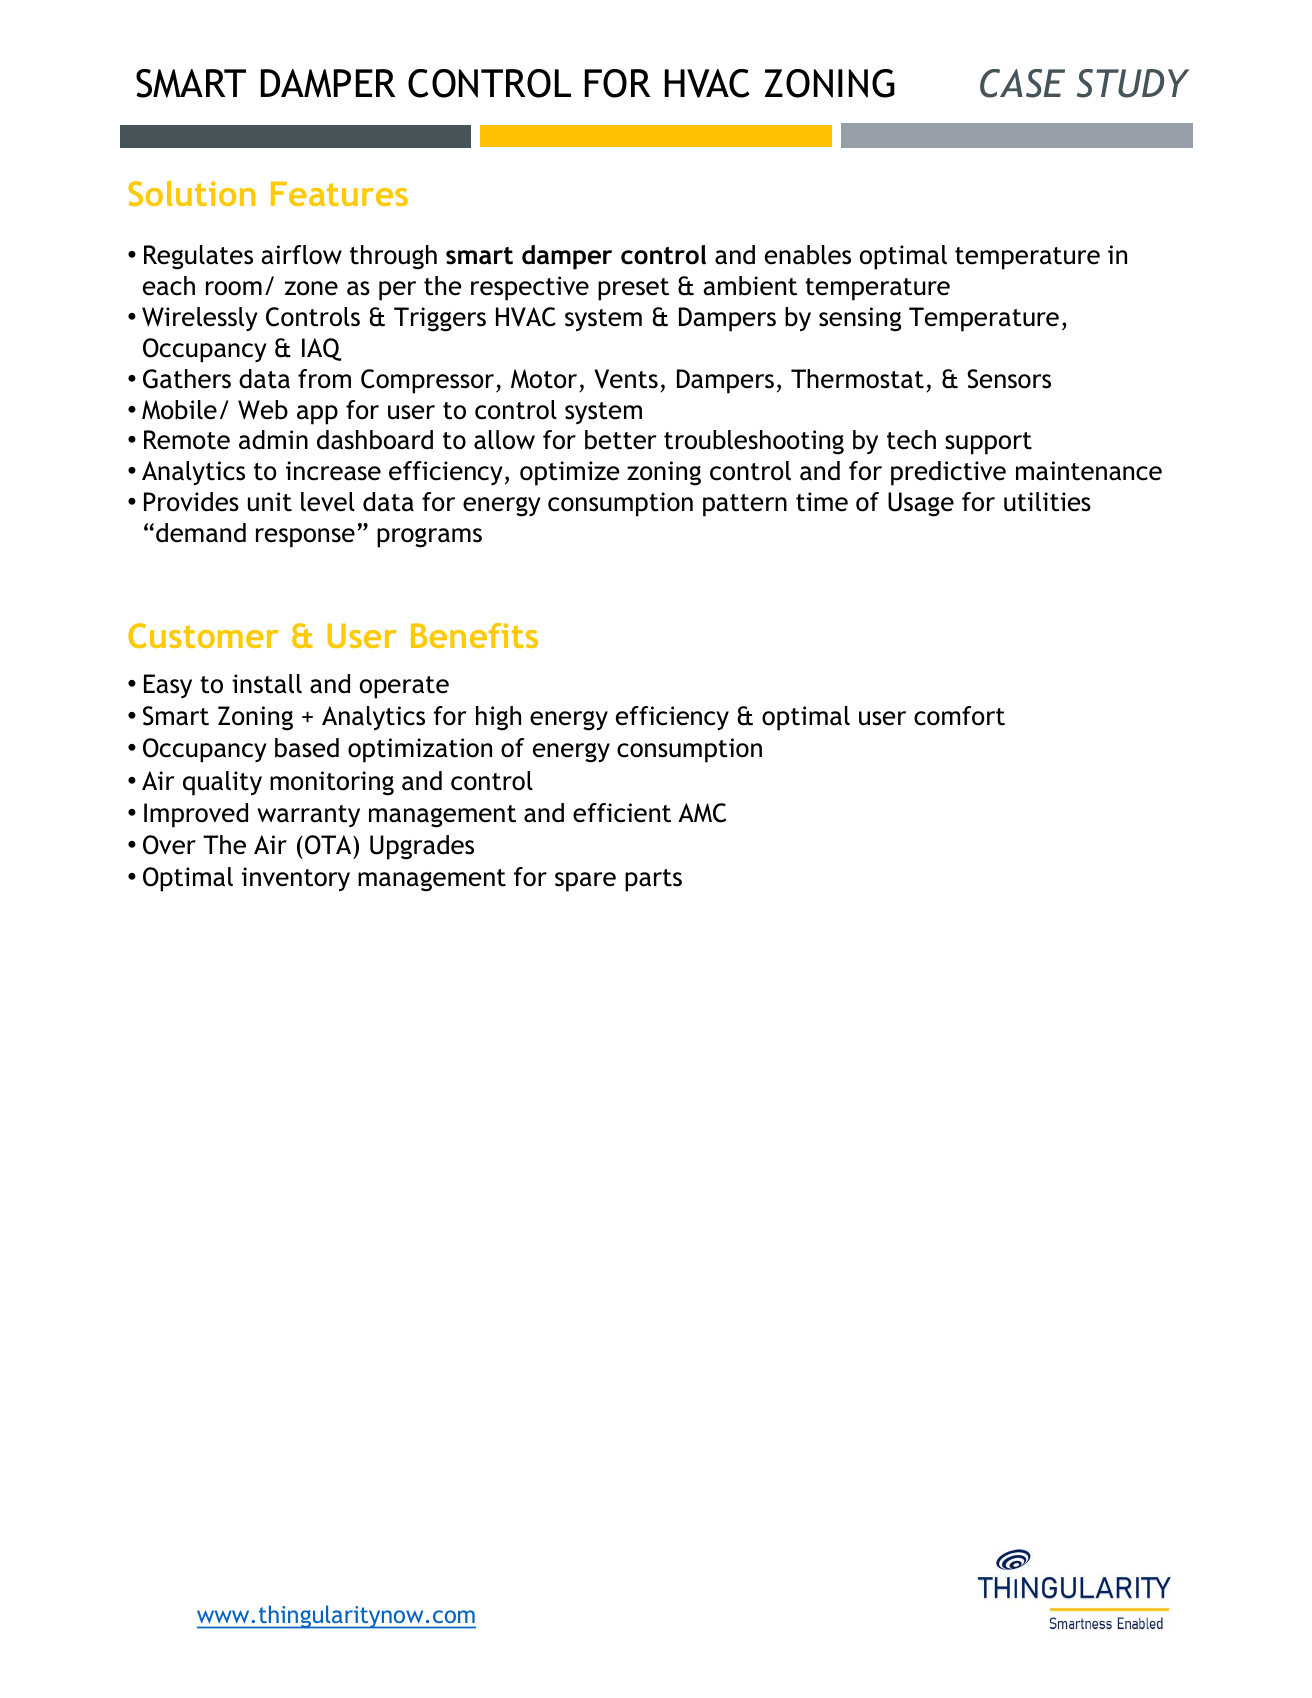 The image size is (1312, 1698). What do you see at coordinates (321, 349) in the screenshot?
I see `IAQ` at bounding box center [321, 349].
